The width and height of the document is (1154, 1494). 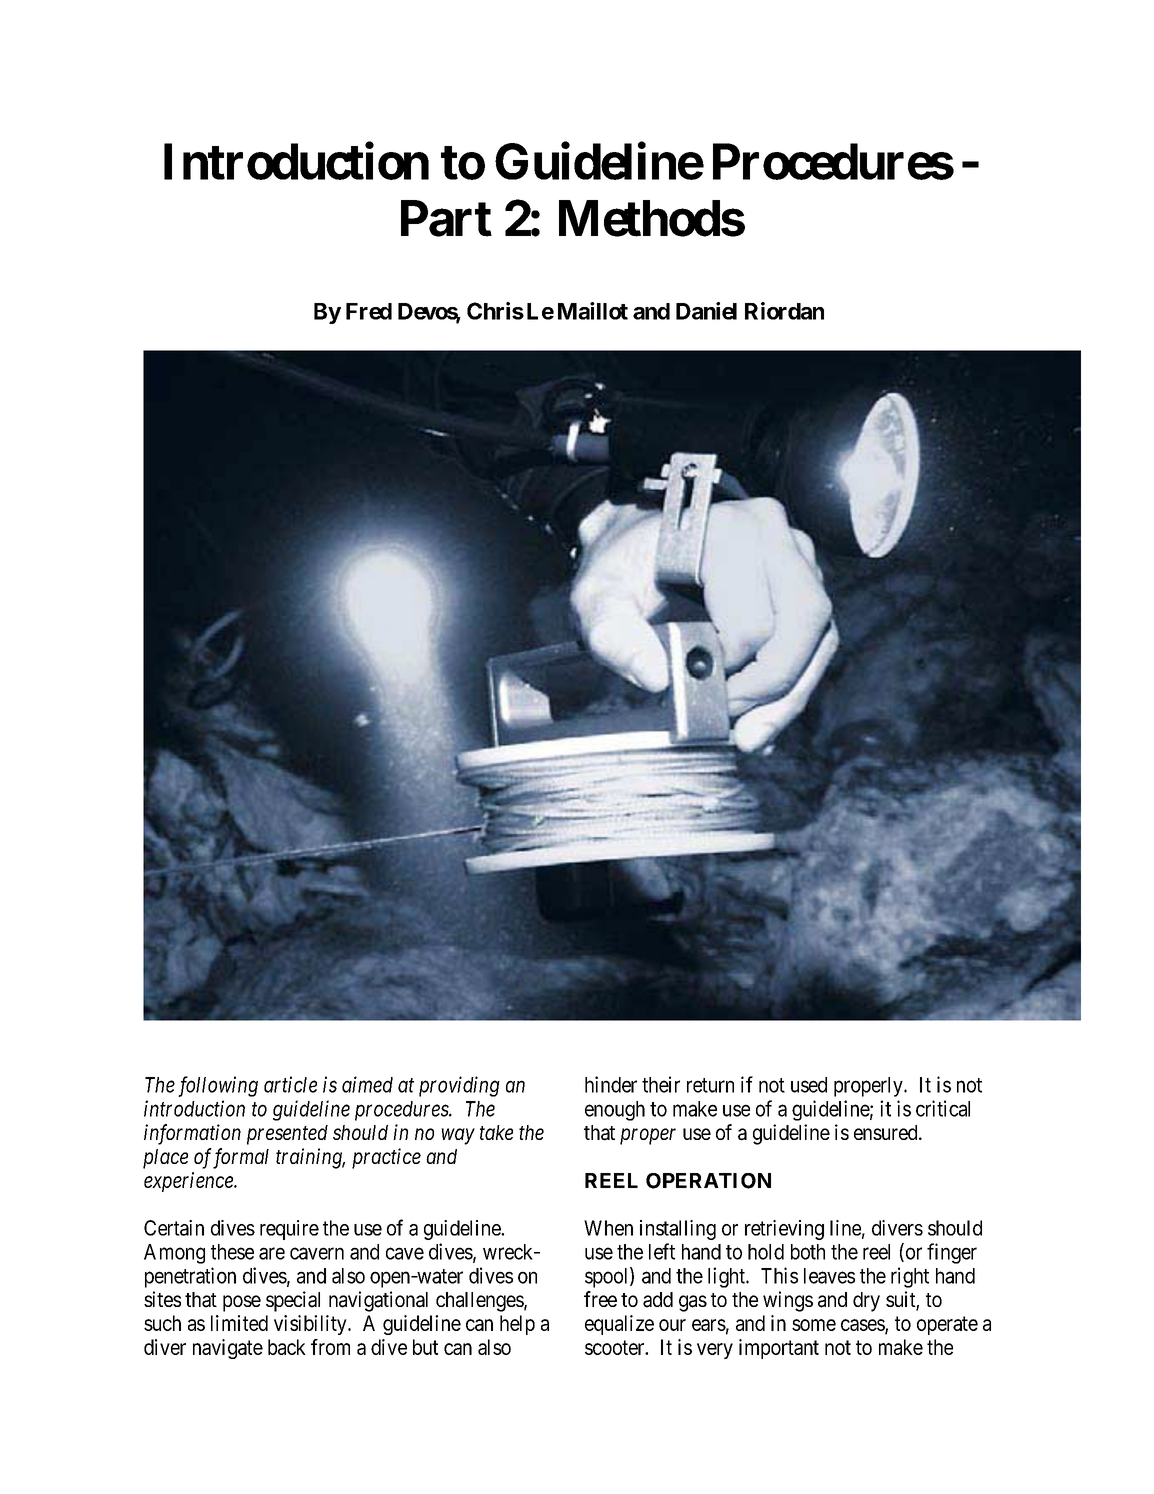 I want to click on Part, so click(x=446, y=218).
